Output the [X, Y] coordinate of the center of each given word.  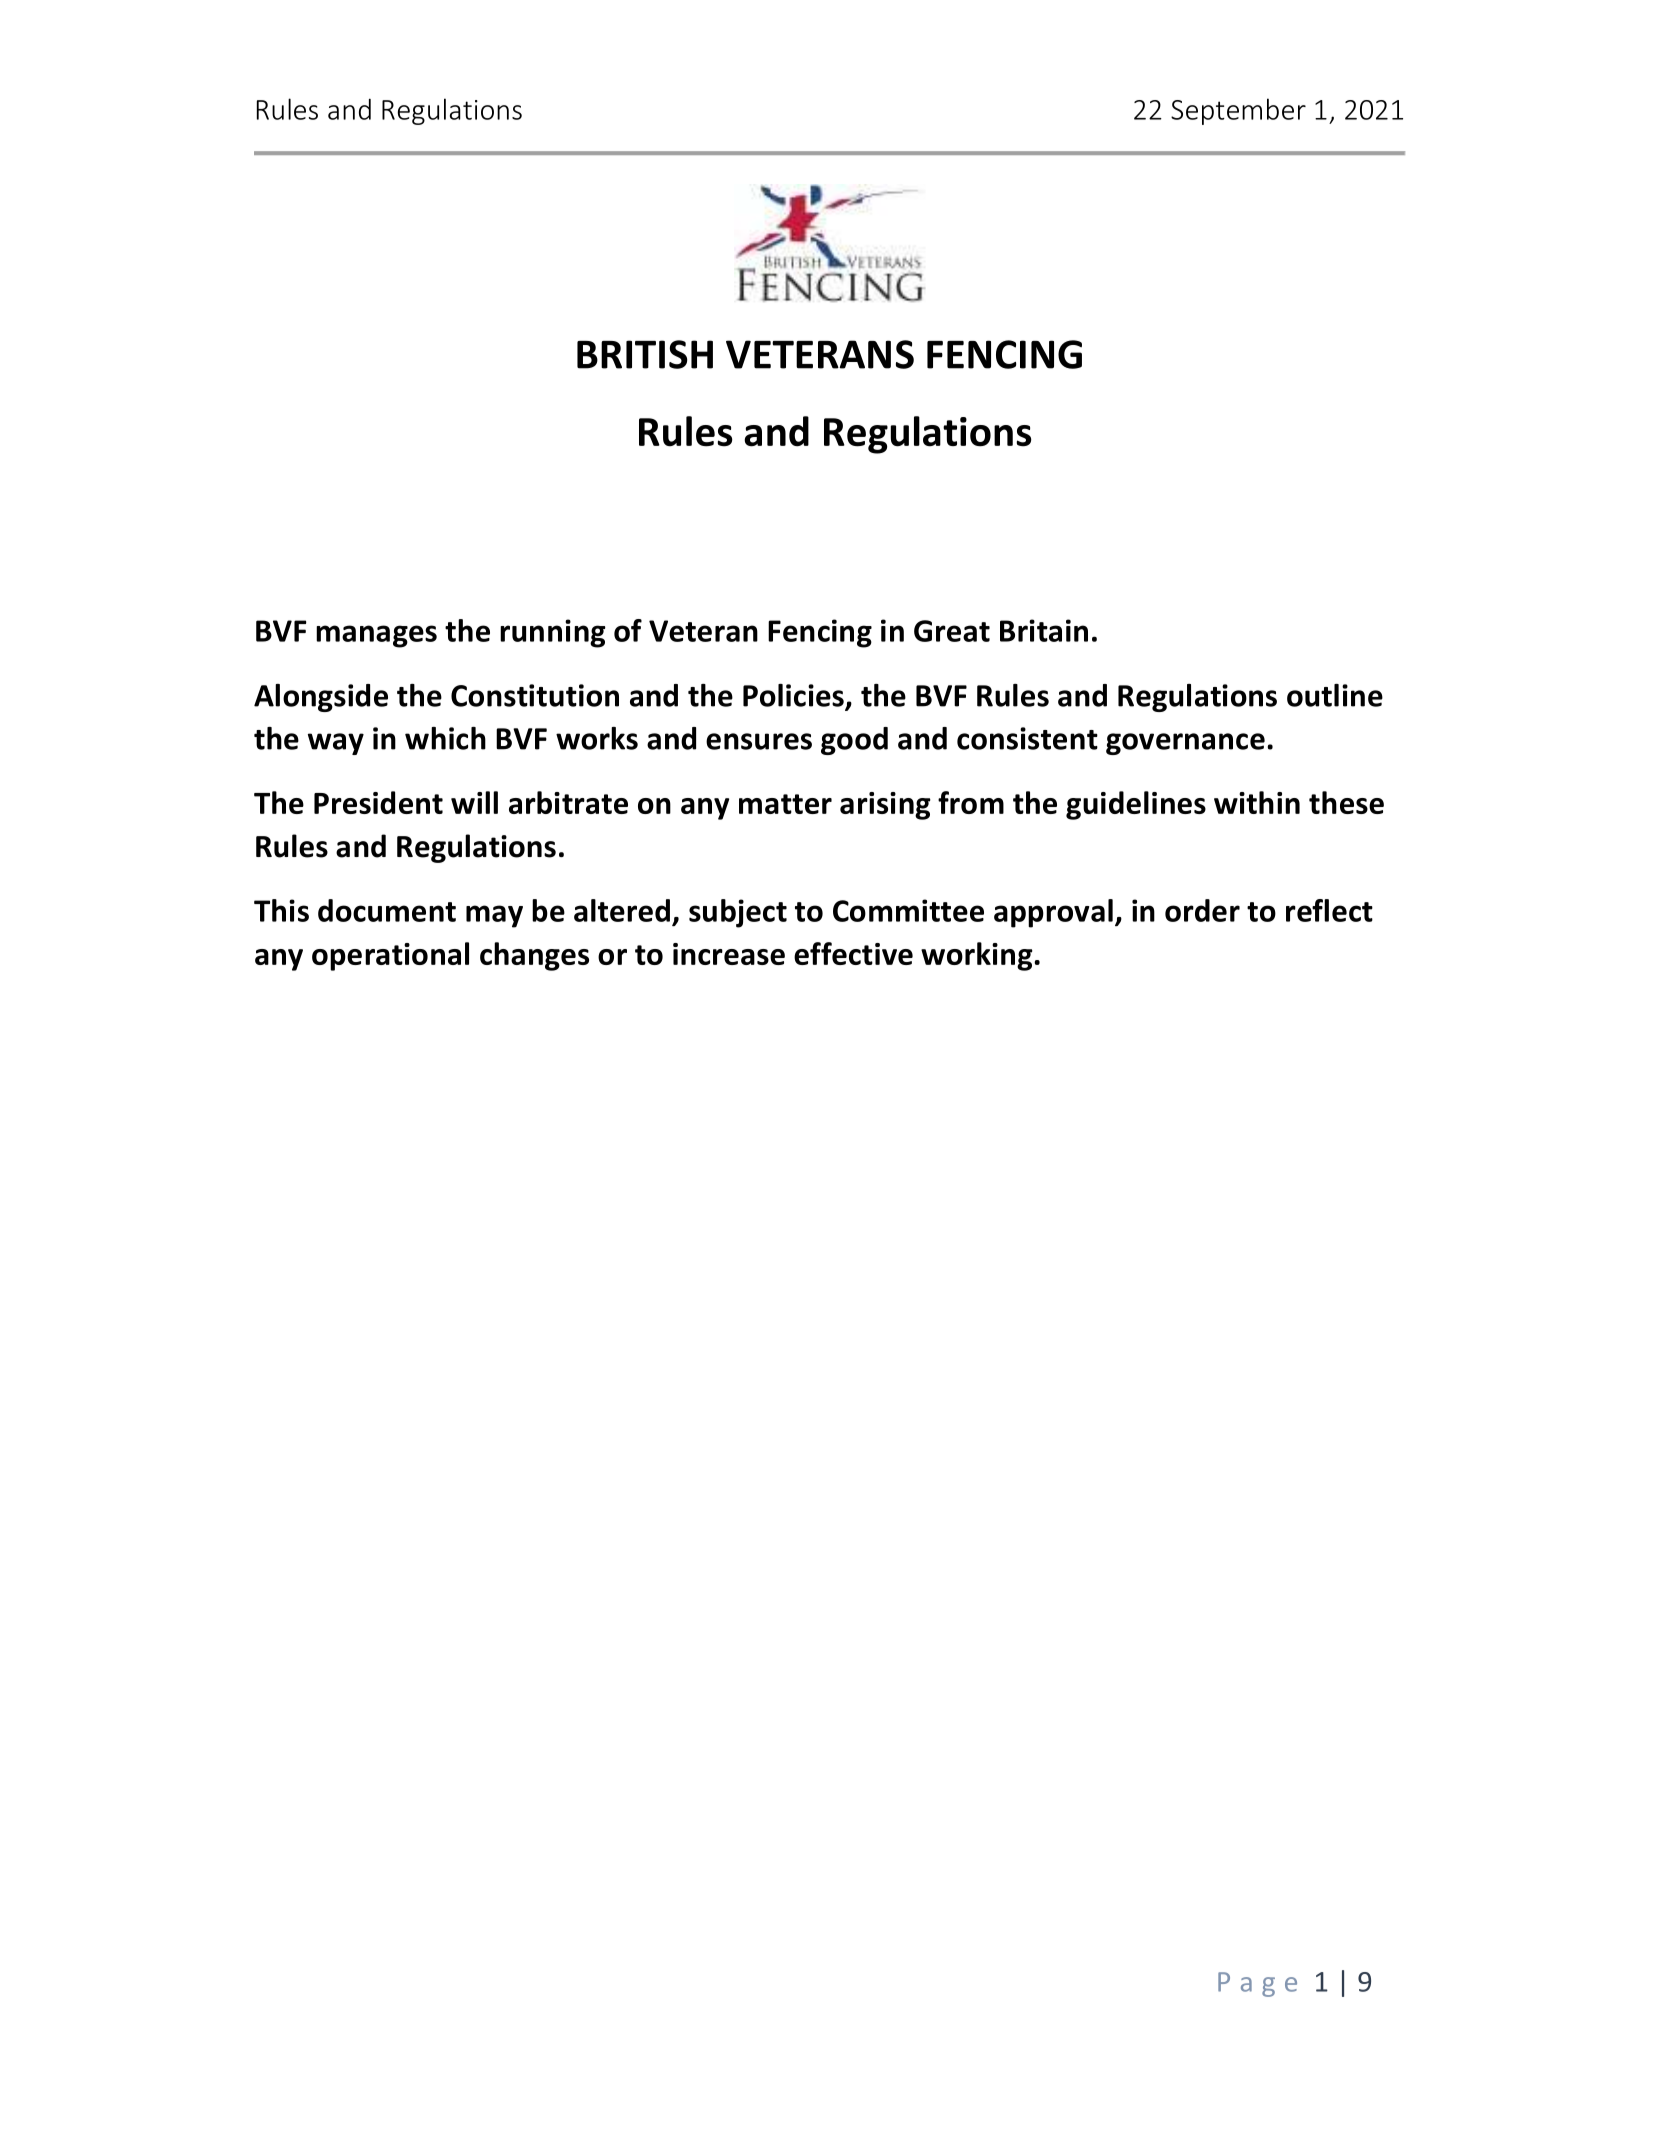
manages [376, 636]
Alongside [321, 698]
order [1202, 910]
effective [853, 953]
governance [1185, 744]
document [387, 910]
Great [952, 631]
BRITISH [645, 354]
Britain [1044, 630]
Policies [794, 696]
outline [1335, 695]
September [1238, 111]
